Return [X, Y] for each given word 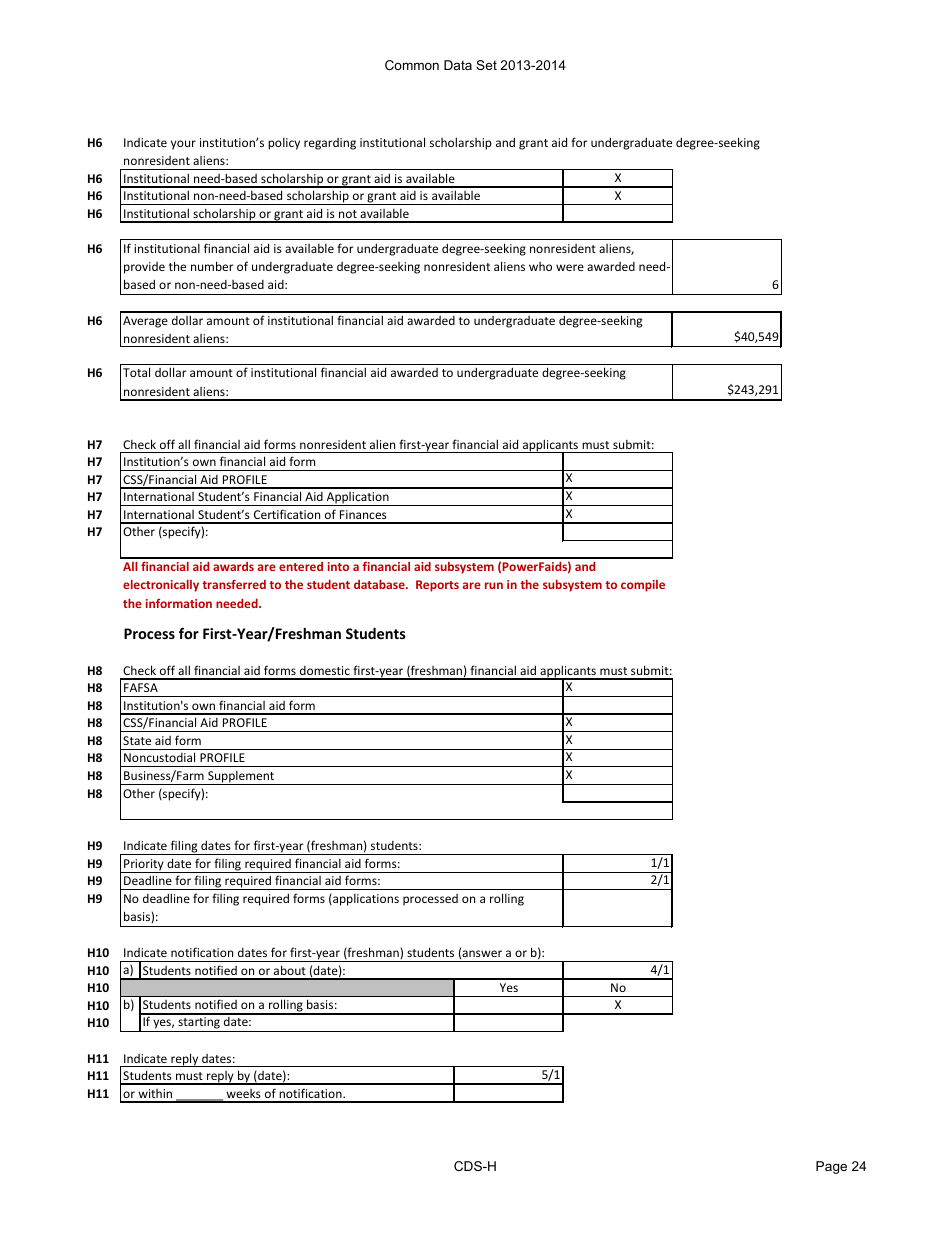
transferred [234, 584]
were [570, 267]
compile [643, 586]
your [183, 145]
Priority [144, 866]
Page [831, 1167]
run [494, 585]
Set [486, 65]
